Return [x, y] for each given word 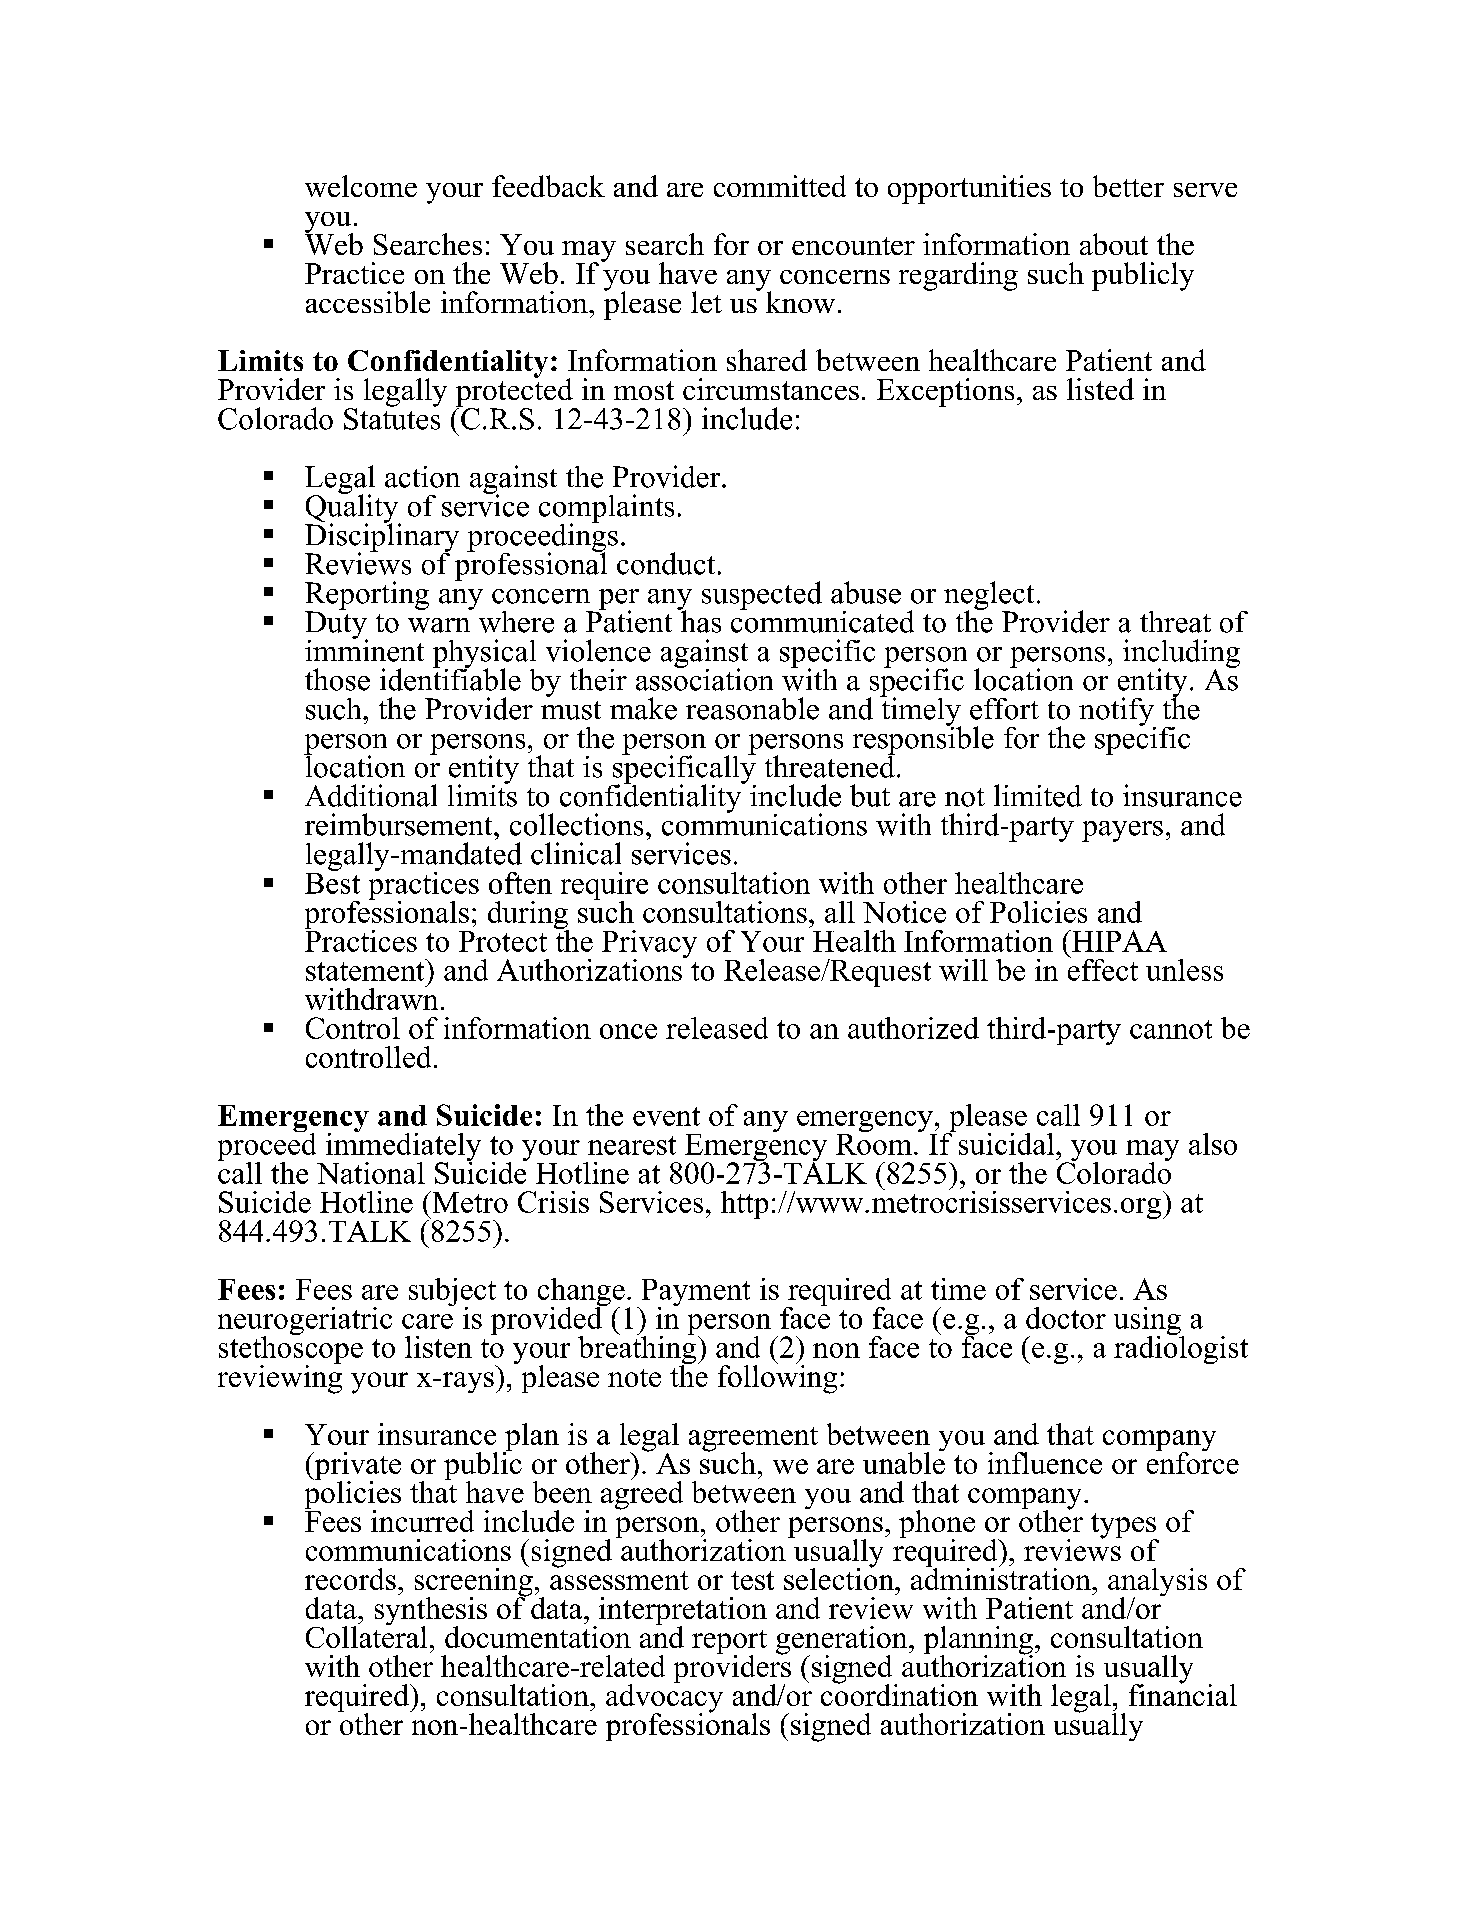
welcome [361, 186]
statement [366, 970]
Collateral [366, 1636]
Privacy [649, 945]
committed [780, 186]
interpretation [683, 1612]
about [1114, 244]
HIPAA [1118, 941]
